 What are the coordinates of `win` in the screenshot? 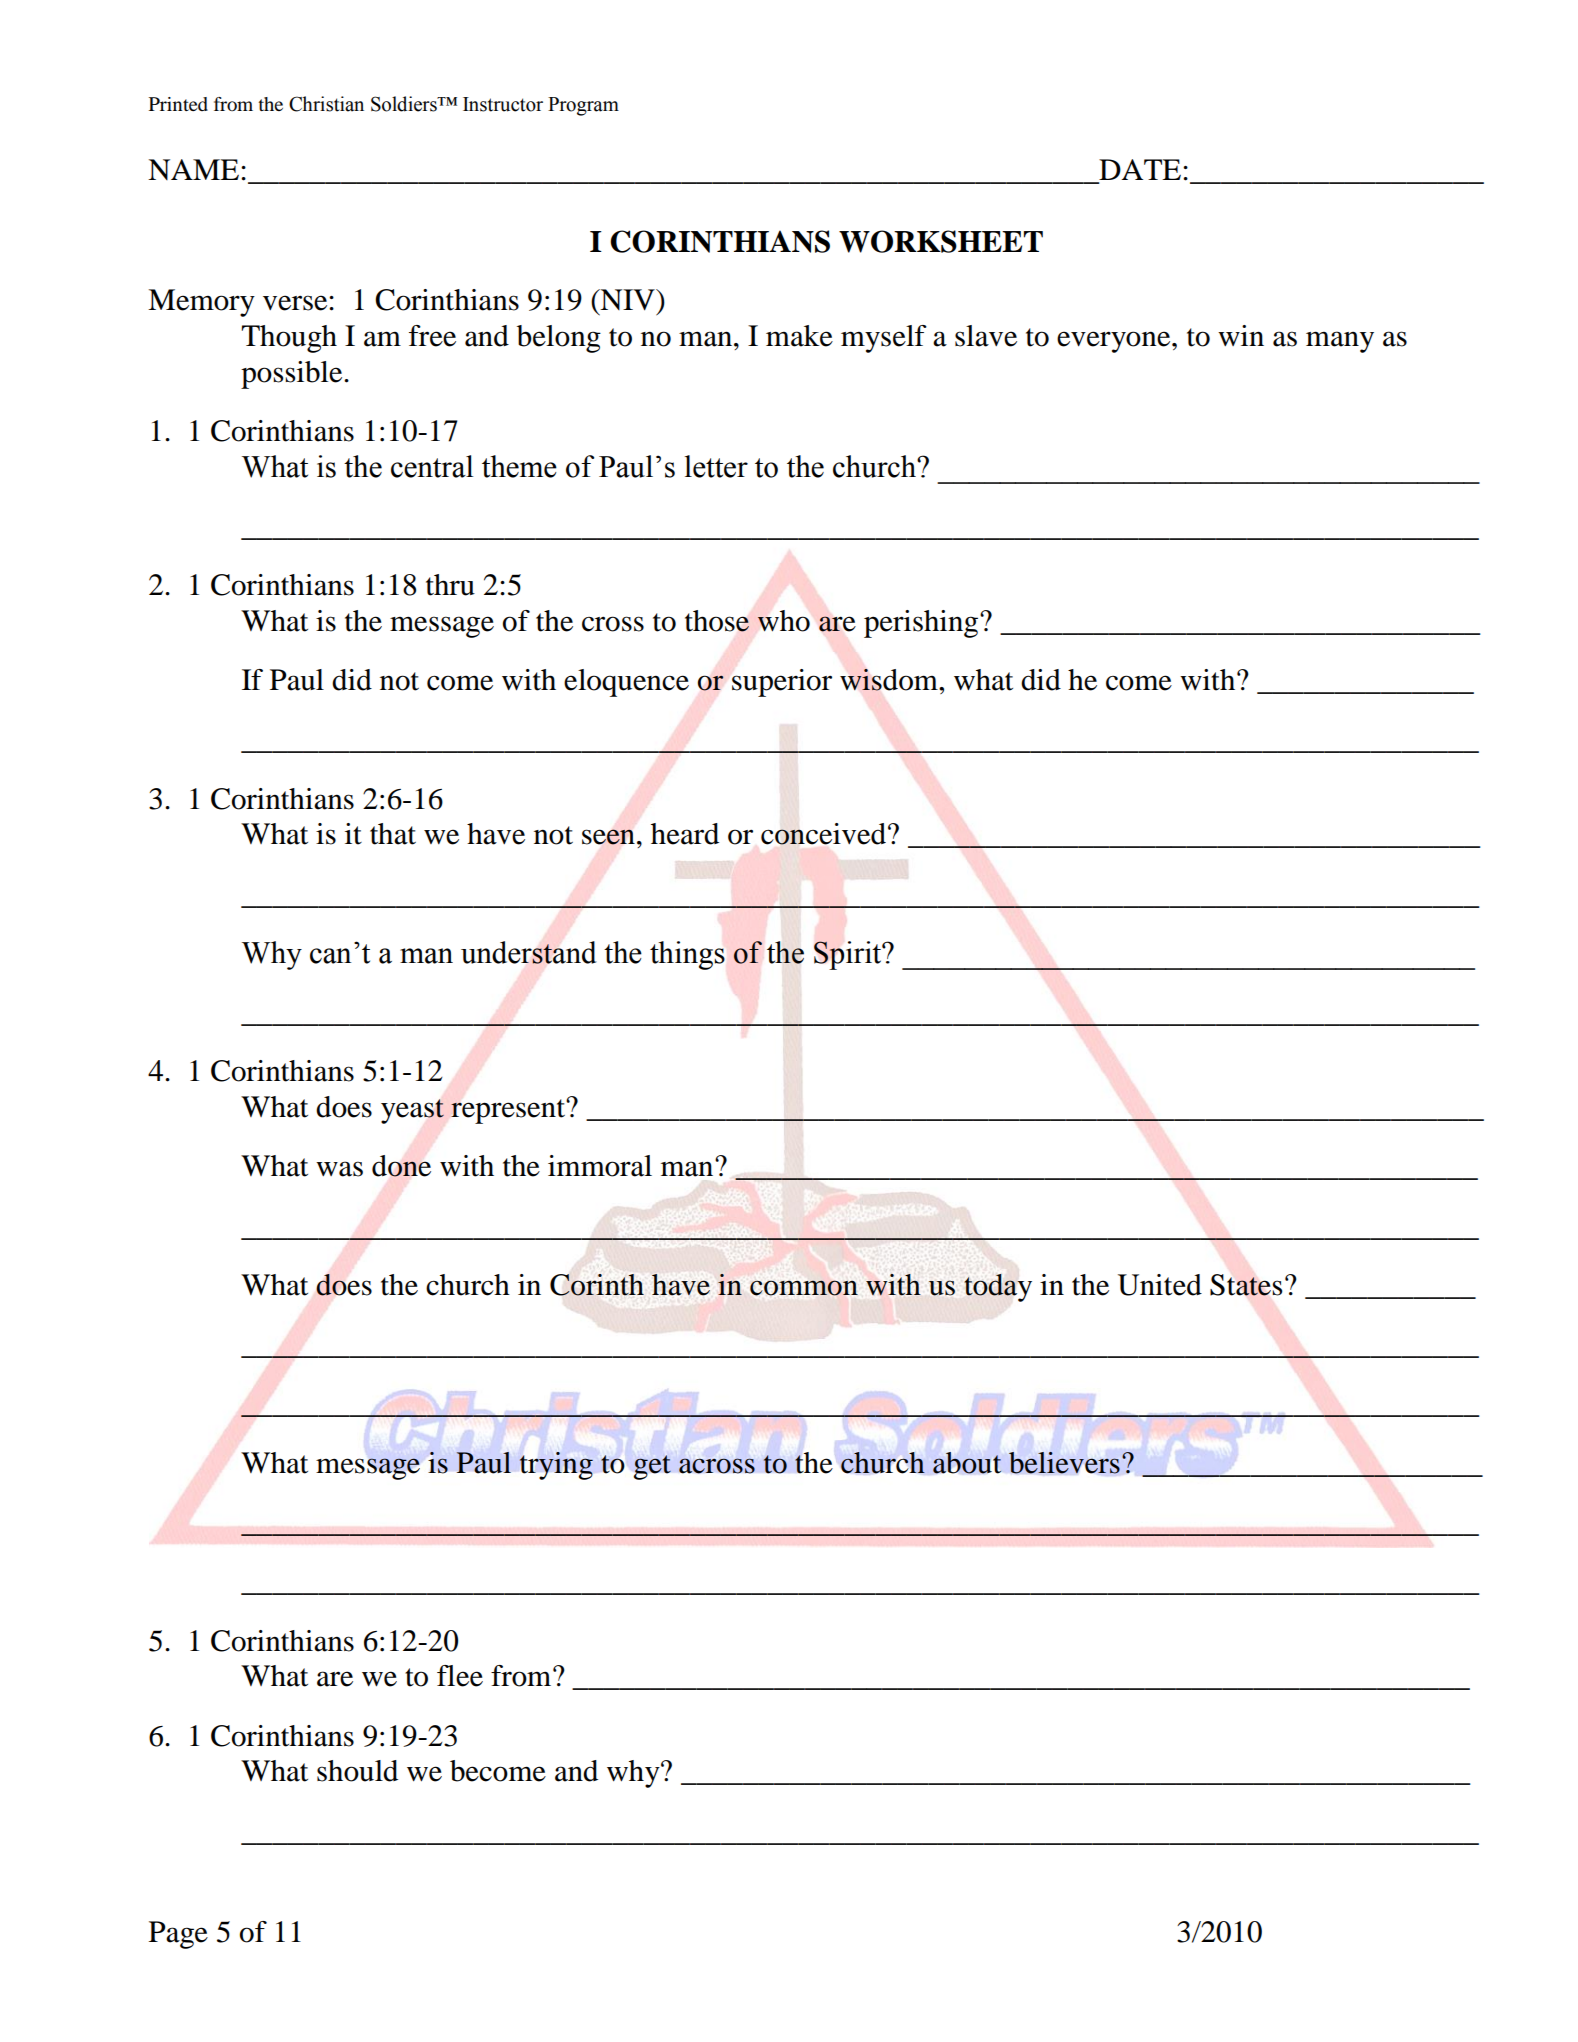 It's located at (1241, 335).
